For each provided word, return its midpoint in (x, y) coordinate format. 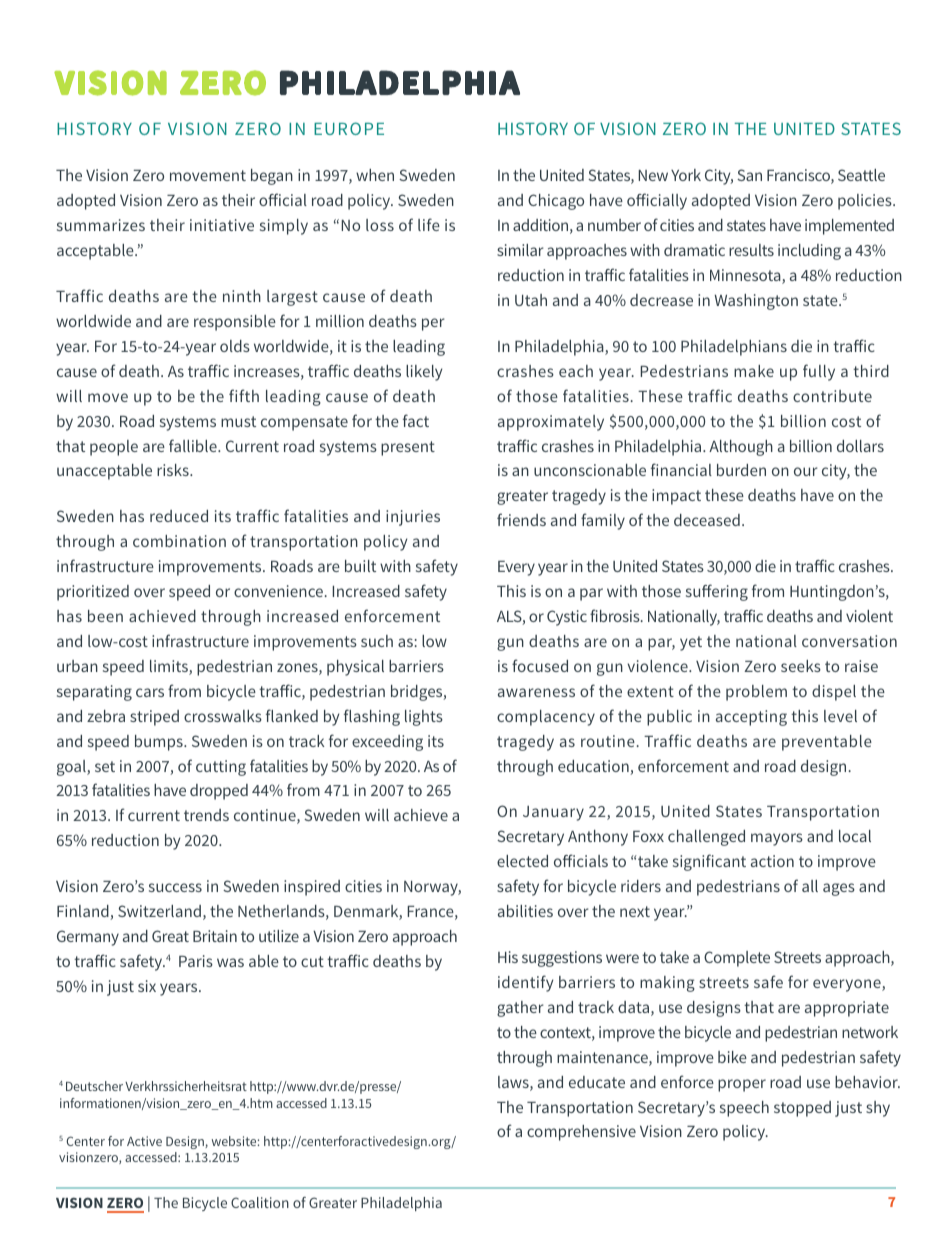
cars (150, 692)
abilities (525, 911)
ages (839, 889)
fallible (194, 445)
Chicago (556, 202)
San (749, 175)
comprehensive (581, 1133)
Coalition (260, 1202)
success (175, 887)
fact (416, 420)
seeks (801, 666)
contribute (832, 396)
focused (540, 665)
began (272, 177)
